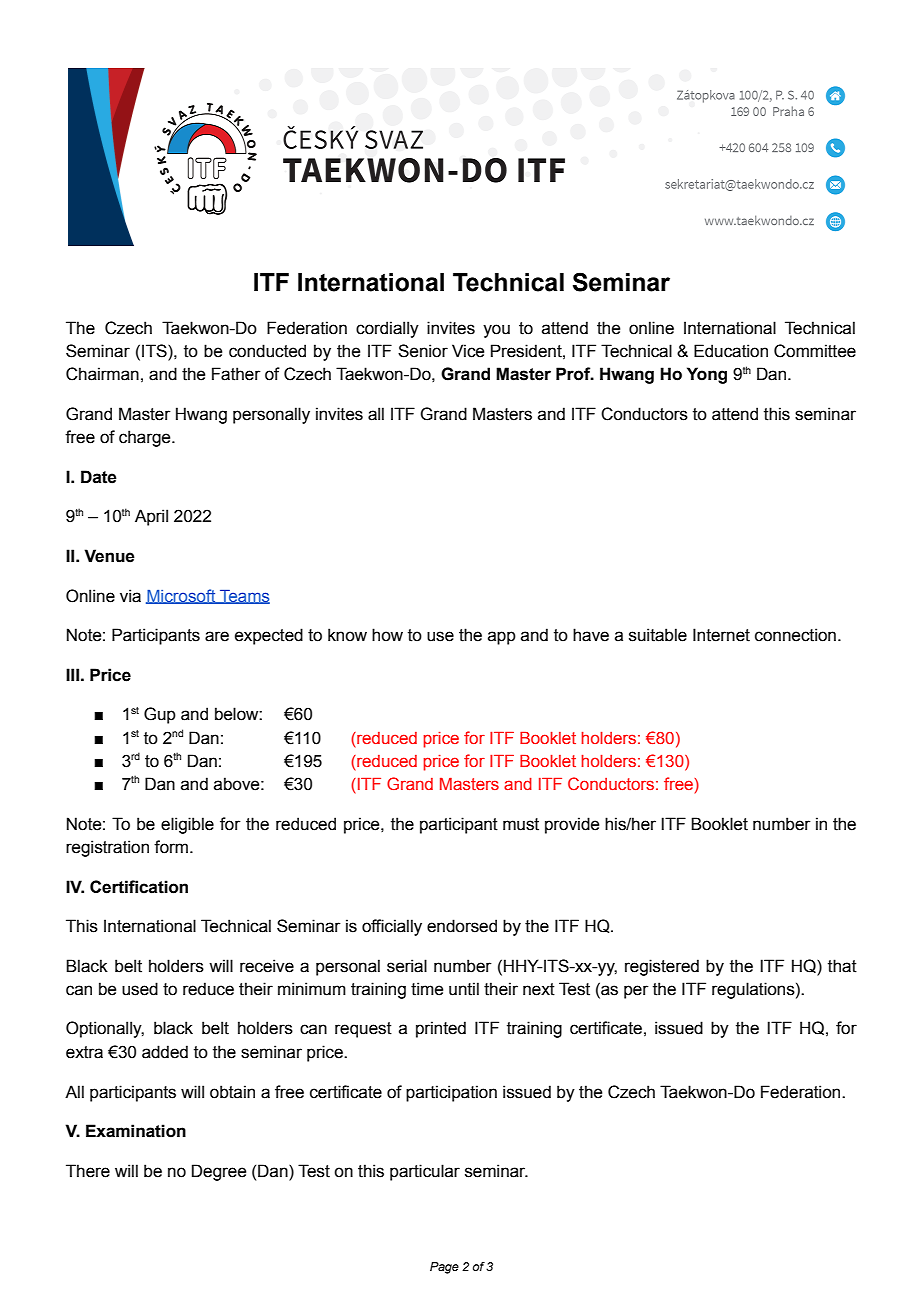 This screenshot has width=924, height=1307. What do you see at coordinates (102, 374) in the screenshot?
I see `Chairman` at bounding box center [102, 374].
